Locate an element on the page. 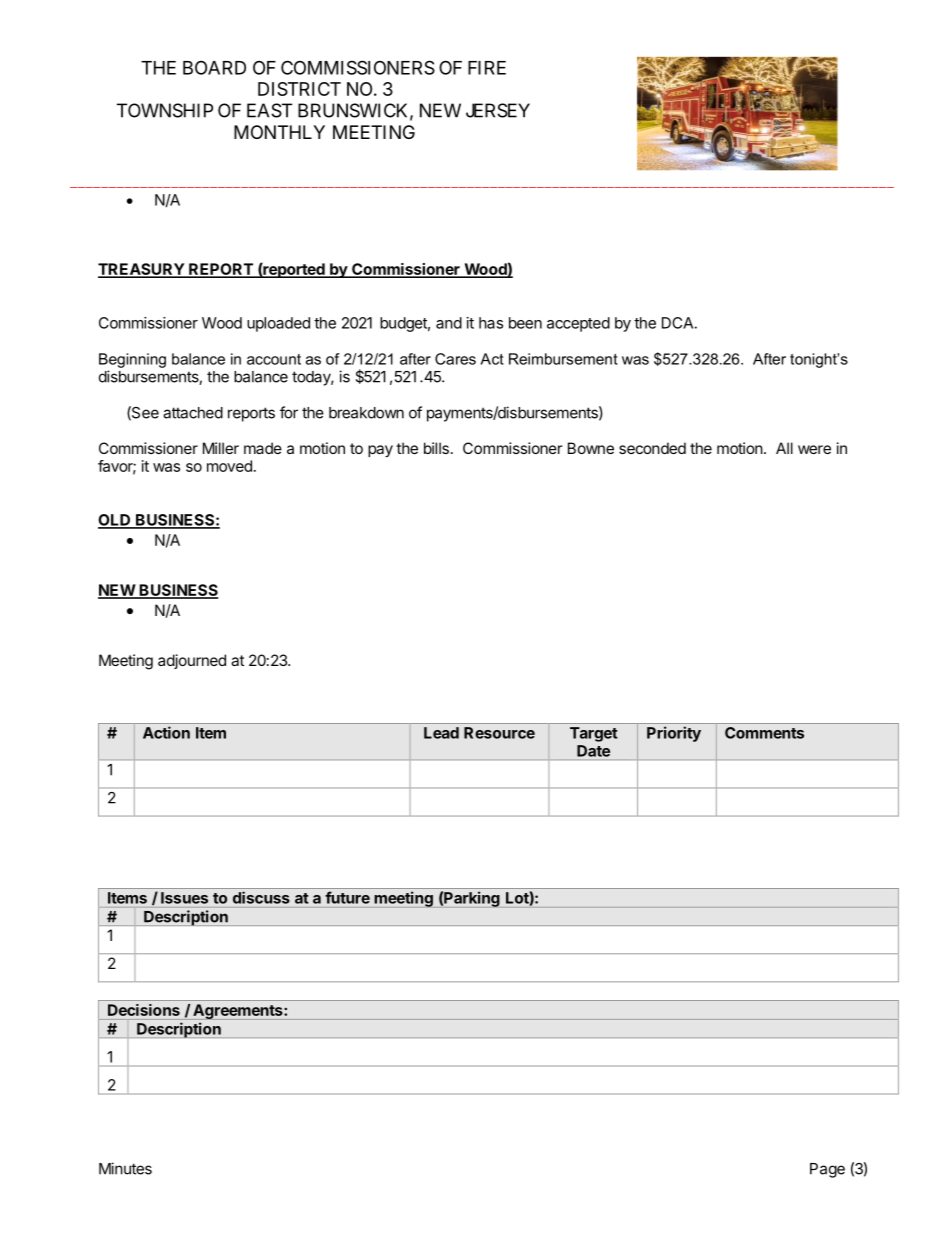  Miller is located at coordinates (221, 448).
